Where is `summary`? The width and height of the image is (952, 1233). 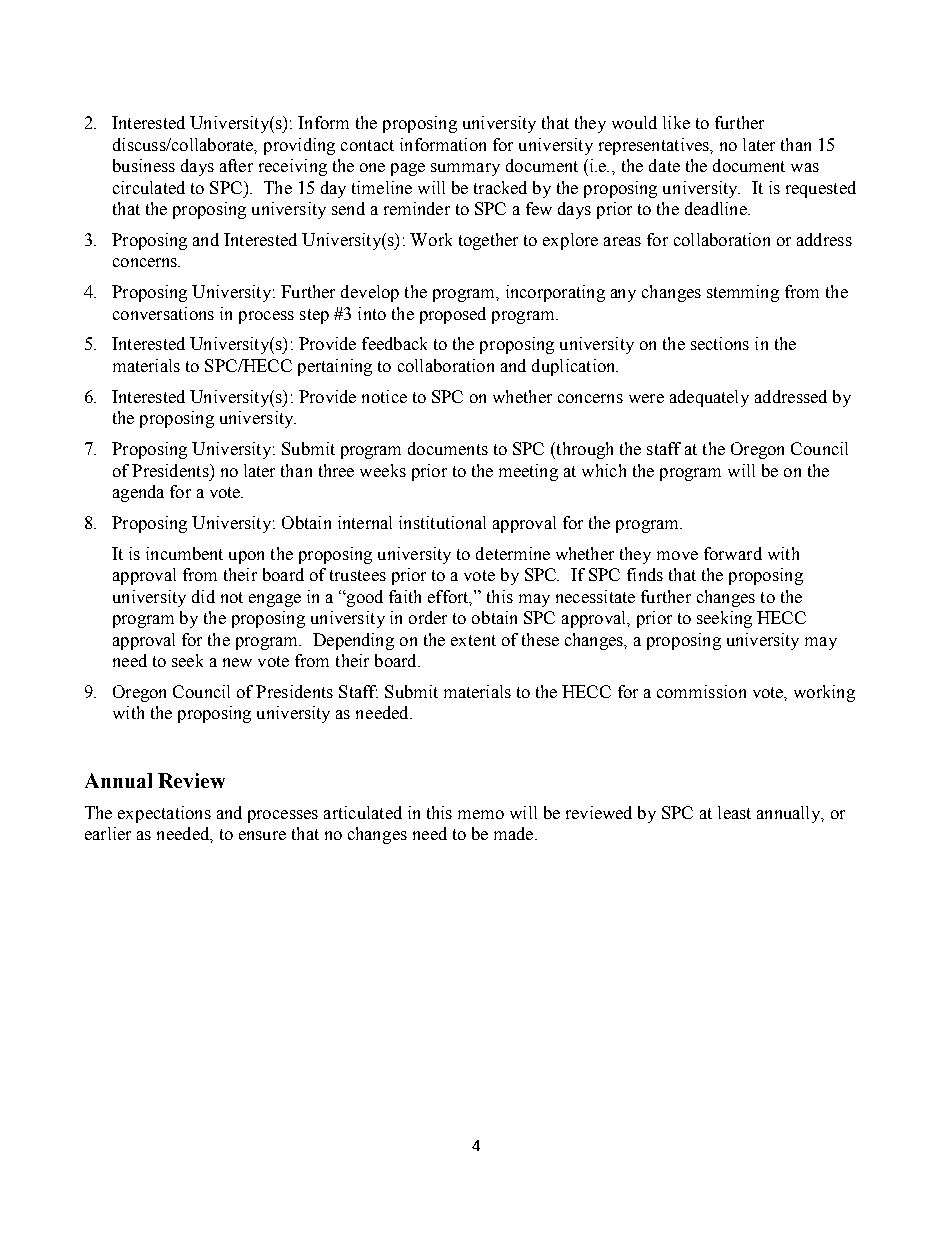
summary is located at coordinates (465, 169).
